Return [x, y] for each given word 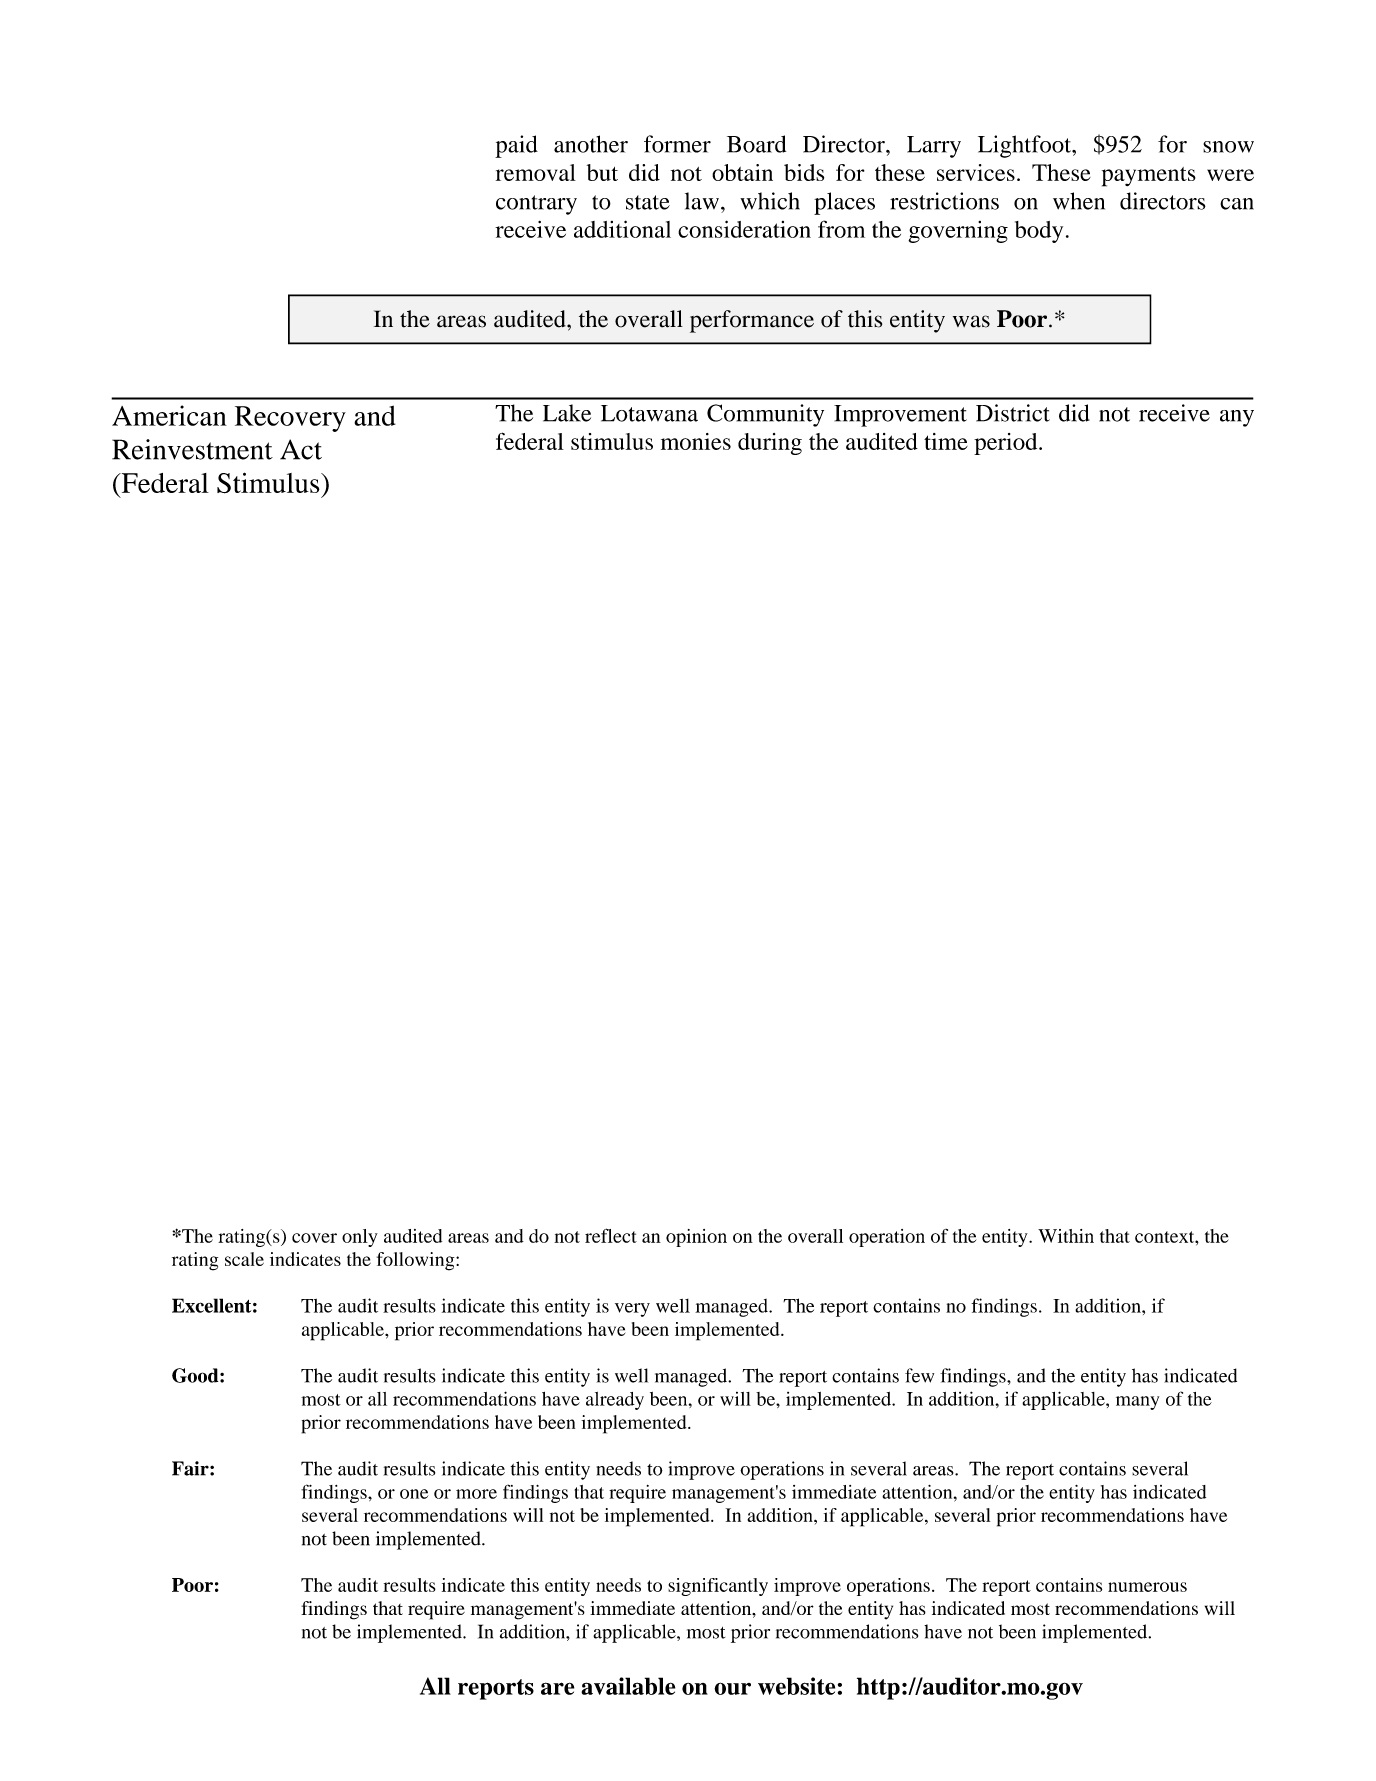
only [360, 1238]
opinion [696, 1238]
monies [696, 441]
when [1079, 201]
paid [516, 146]
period [1007, 444]
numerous [1147, 1587]
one [414, 1494]
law [703, 201]
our [732, 1688]
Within [1066, 1236]
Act [301, 449]
